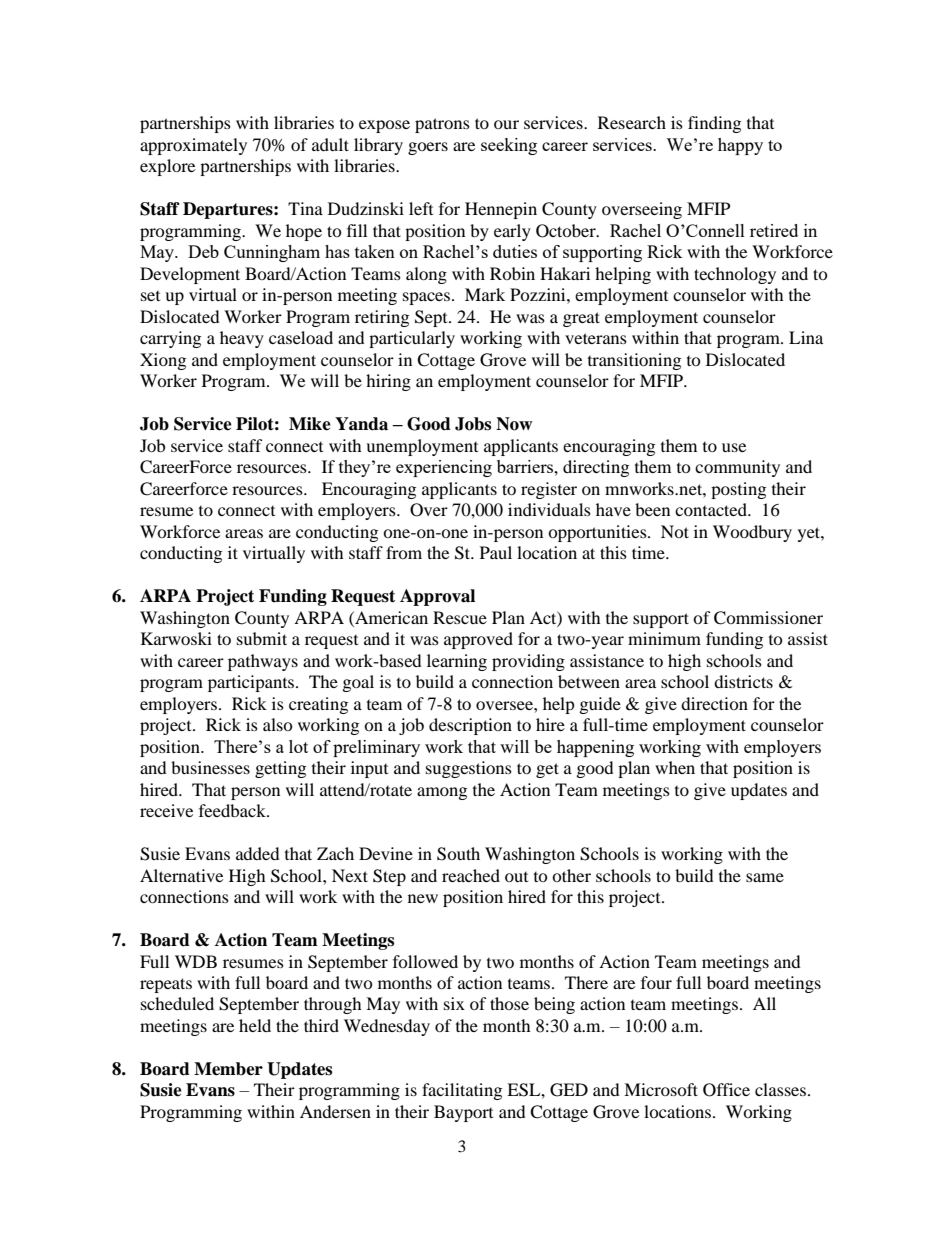  What do you see at coordinates (210, 767) in the page?
I see `businesses` at bounding box center [210, 767].
